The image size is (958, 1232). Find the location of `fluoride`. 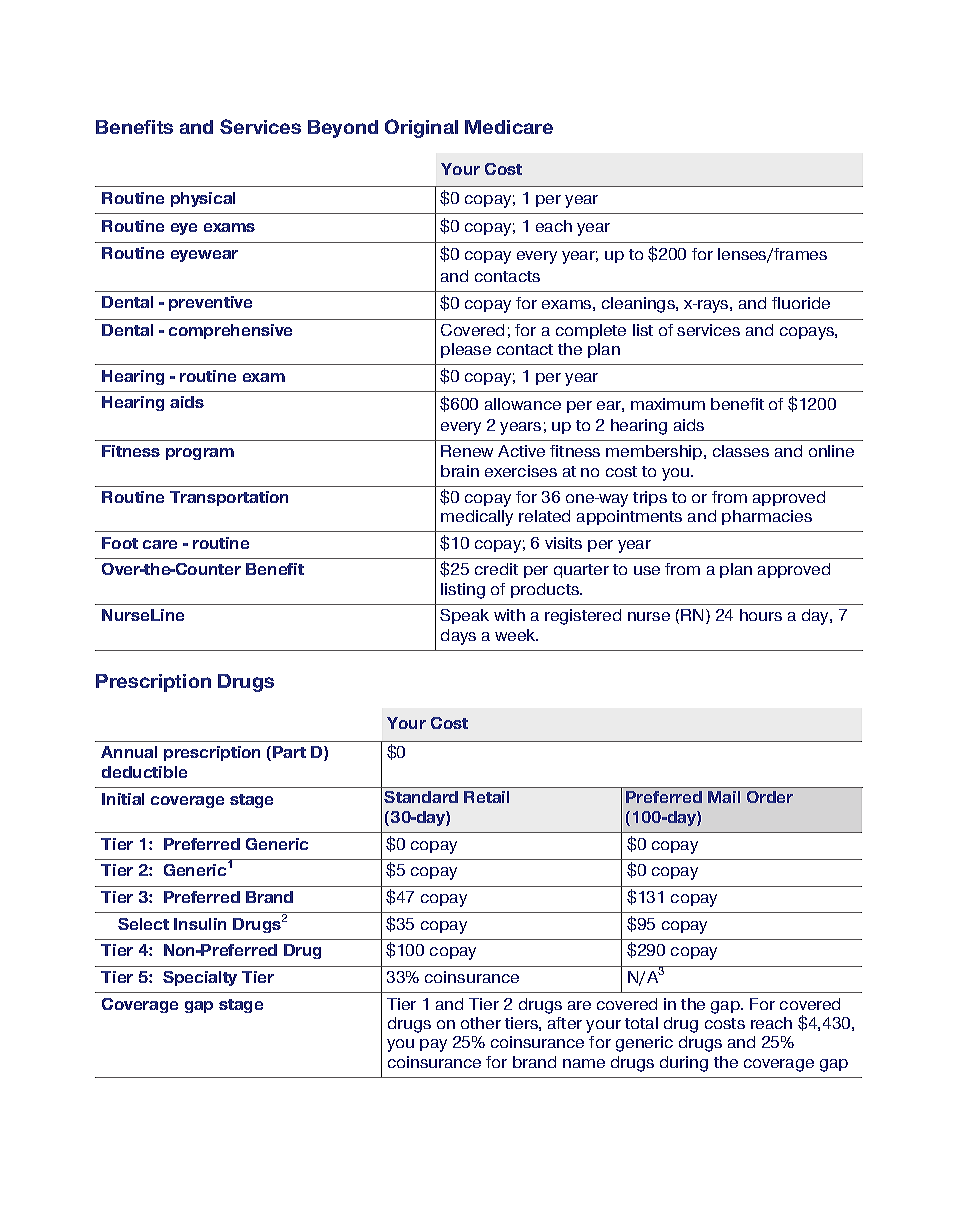

fluoride is located at coordinates (801, 303).
